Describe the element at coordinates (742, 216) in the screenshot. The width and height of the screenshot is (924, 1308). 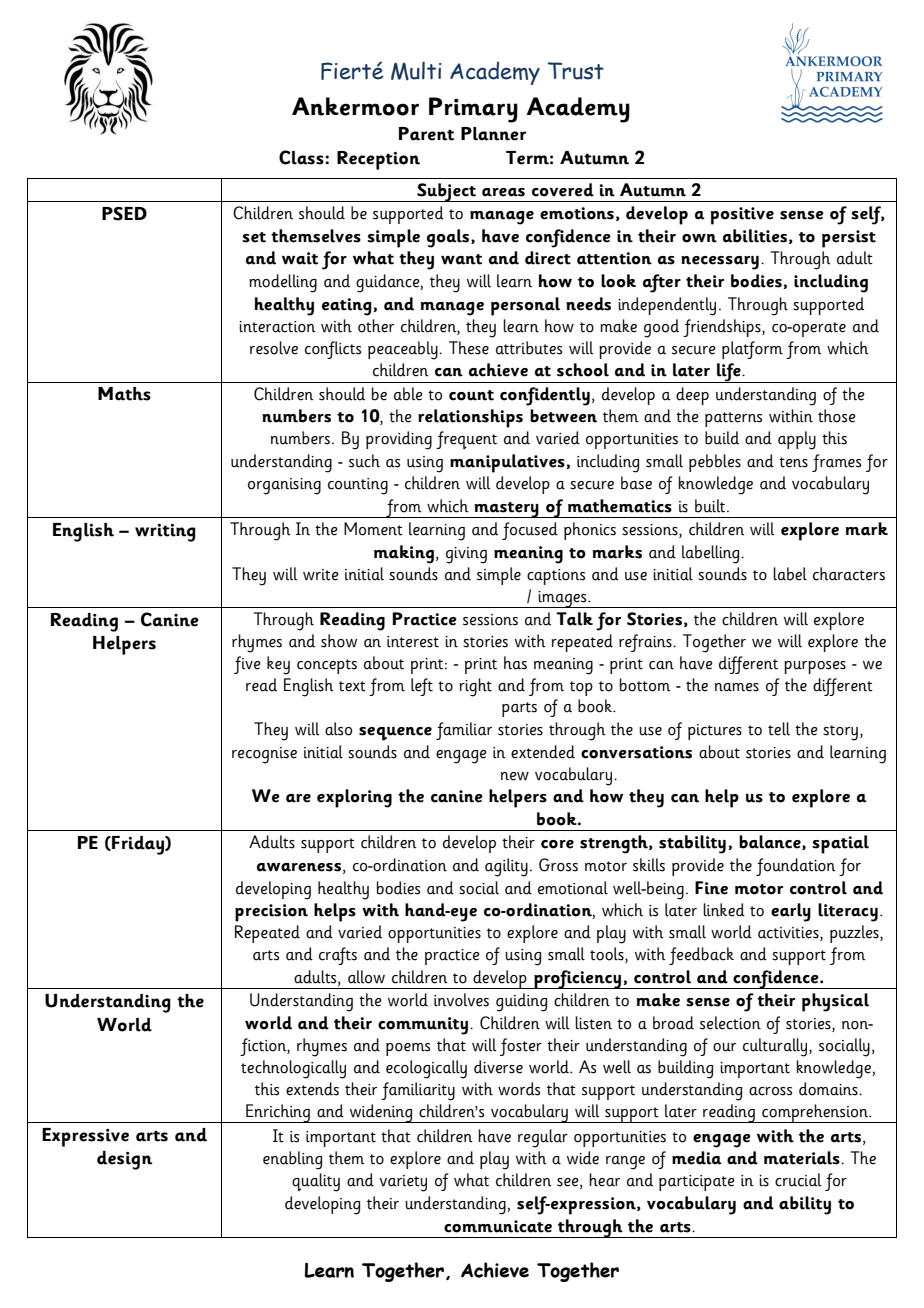
I see `positive` at that location.
